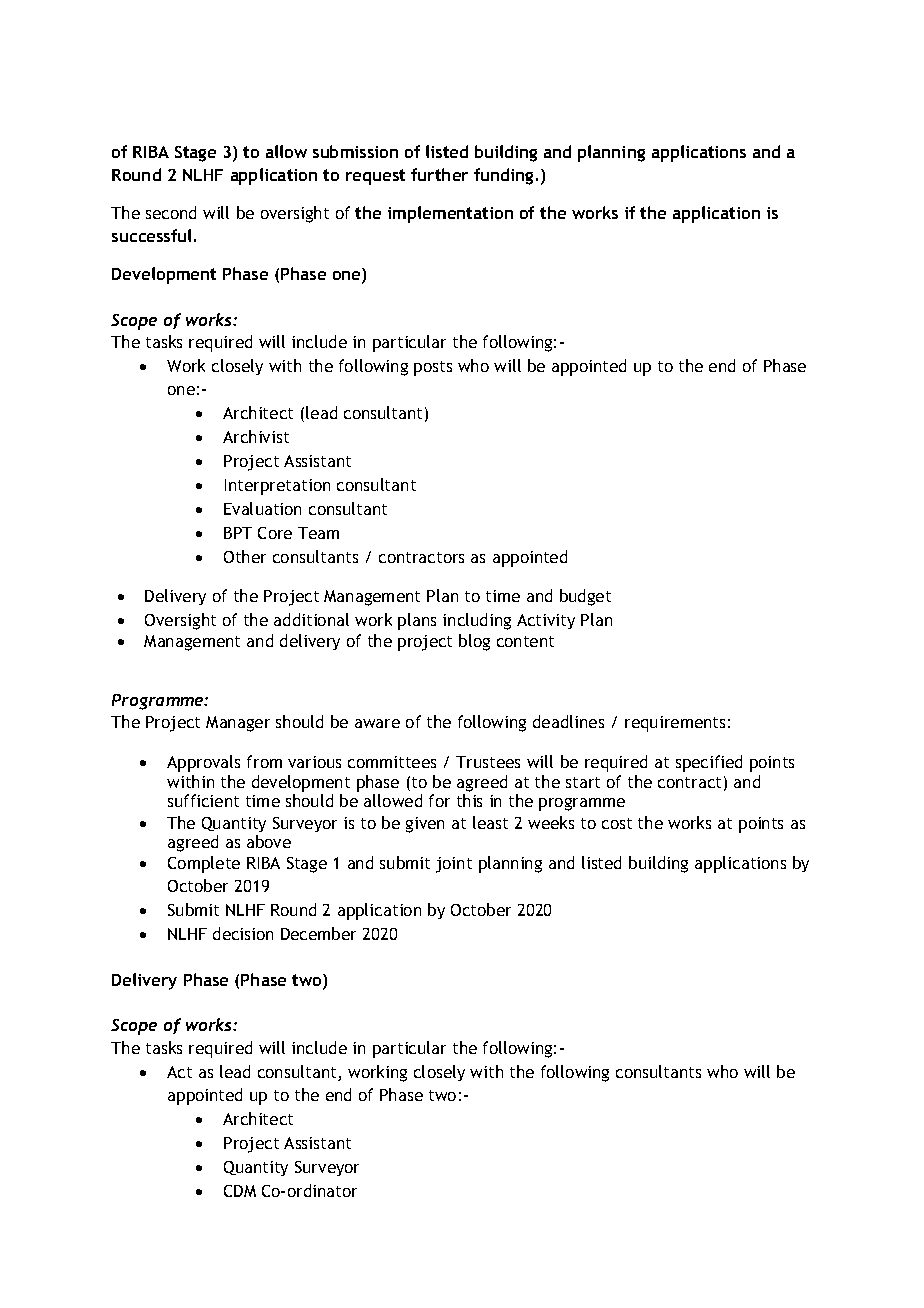 The width and height of the screenshot is (924, 1308). Describe the element at coordinates (433, 368) in the screenshot. I see `posts` at that location.
